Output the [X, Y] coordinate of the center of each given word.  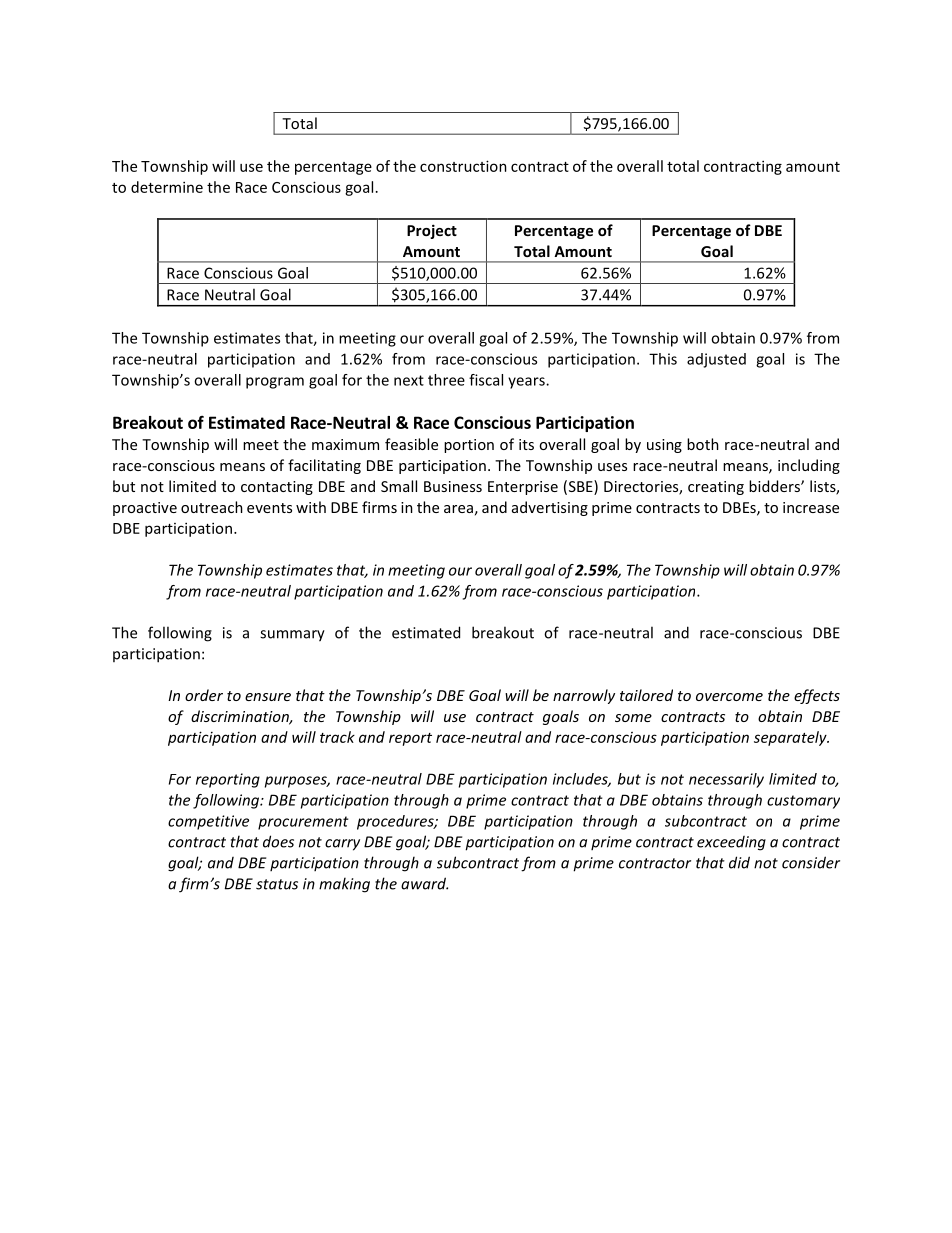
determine [167, 187]
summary [292, 636]
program [275, 383]
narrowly [584, 696]
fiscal [486, 380]
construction [463, 166]
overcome [729, 697]
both [703, 444]
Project [432, 231]
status [277, 884]
